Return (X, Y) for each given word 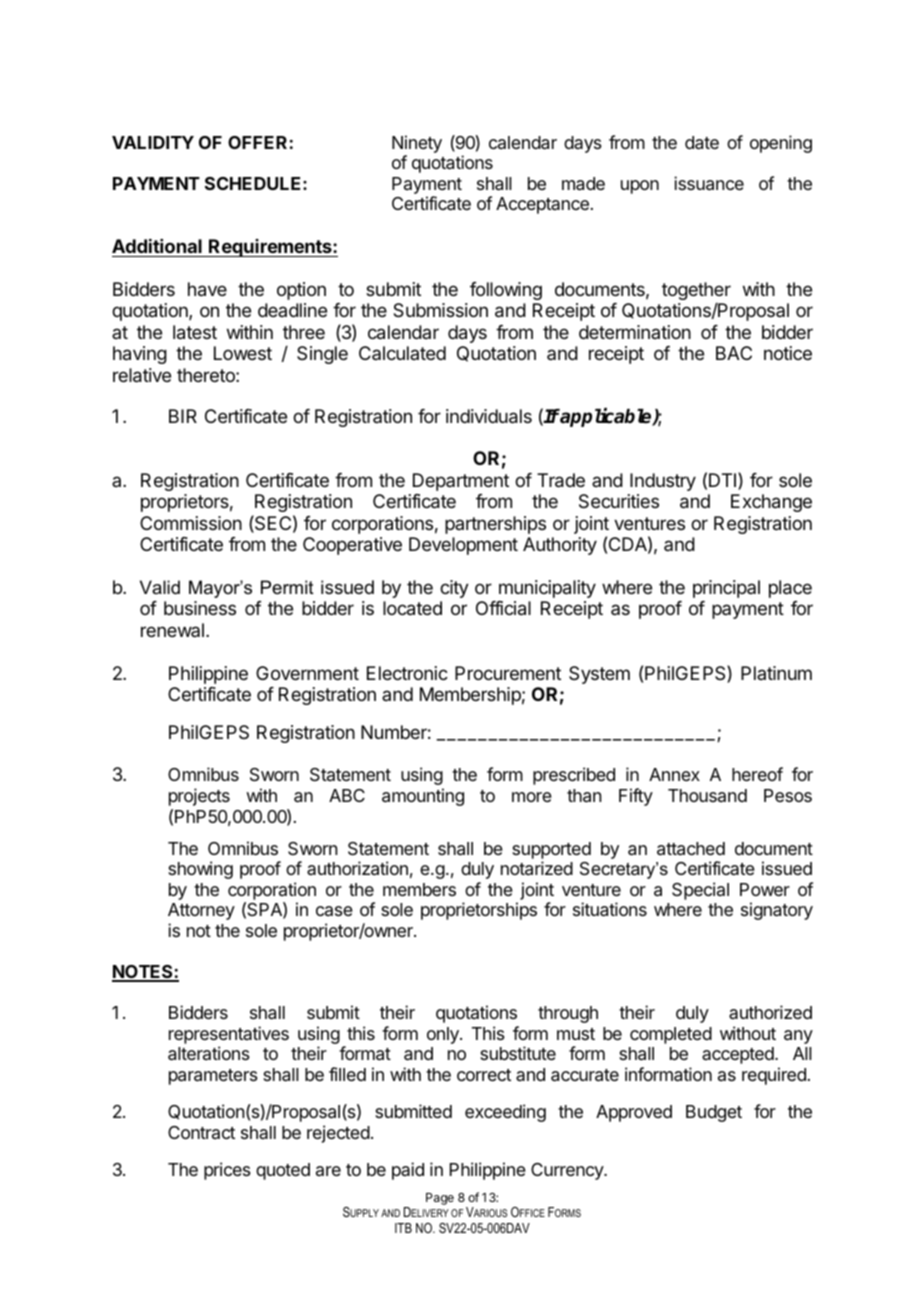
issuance (709, 183)
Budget (714, 1113)
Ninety (417, 144)
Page (440, 1199)
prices (227, 1171)
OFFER (257, 142)
